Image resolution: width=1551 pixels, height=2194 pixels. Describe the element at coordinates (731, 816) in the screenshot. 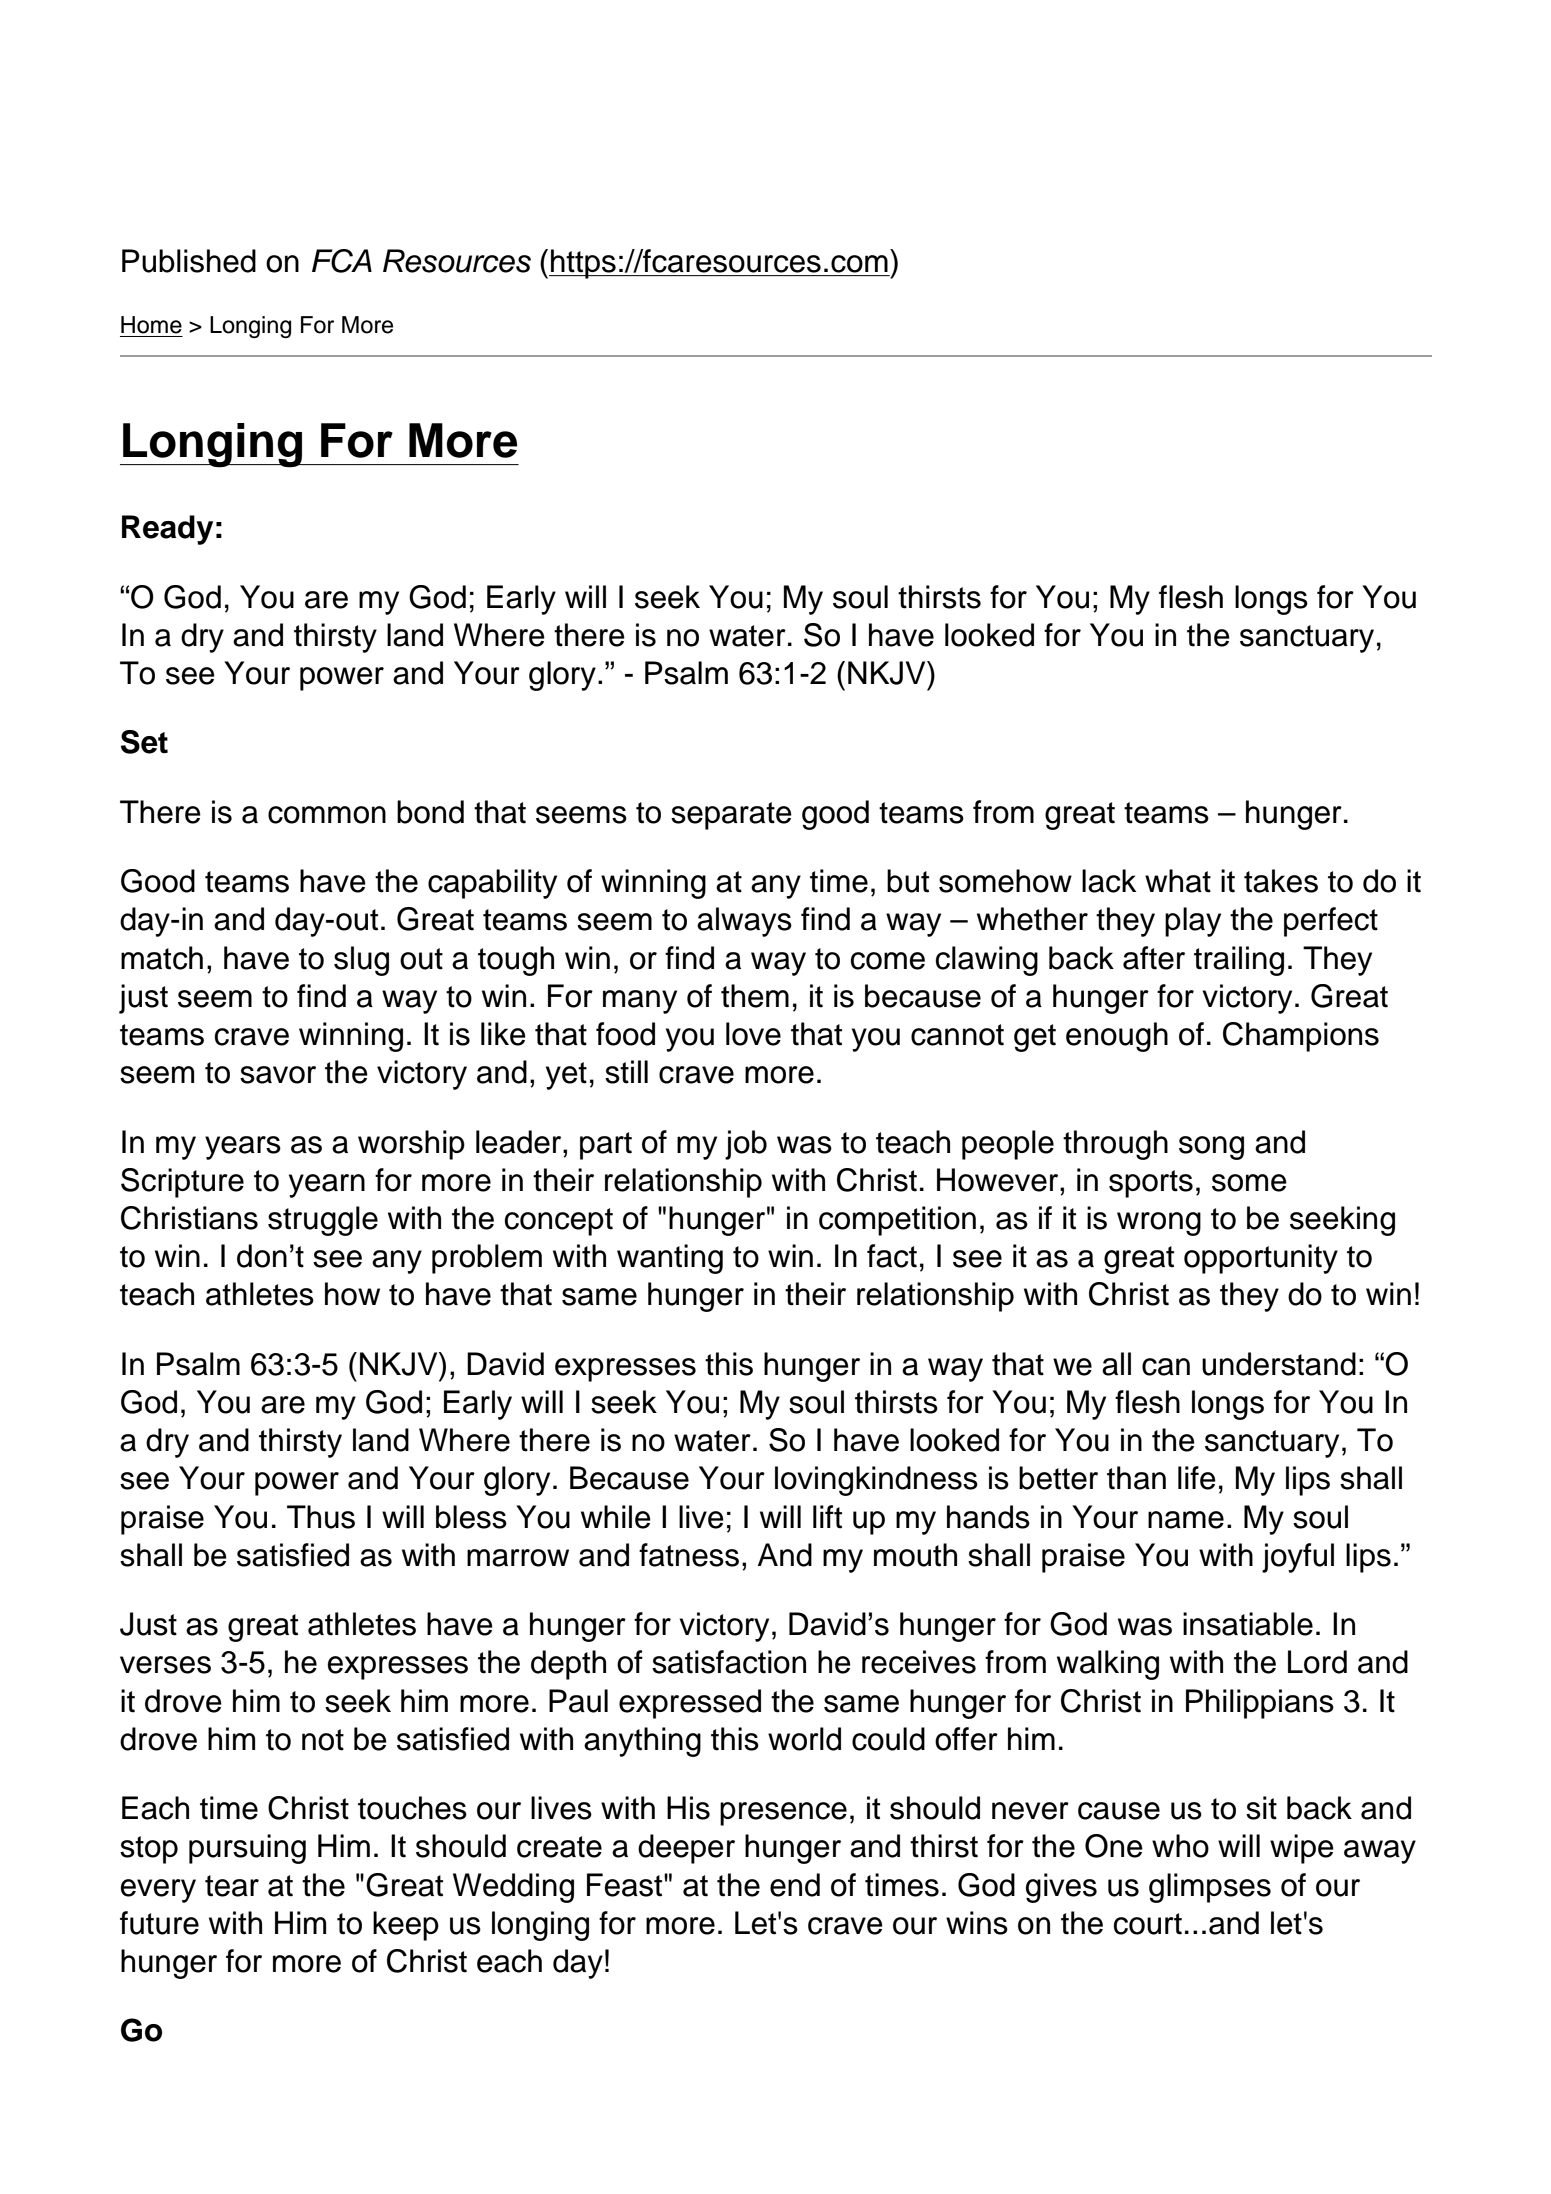

I see `separate` at that location.
